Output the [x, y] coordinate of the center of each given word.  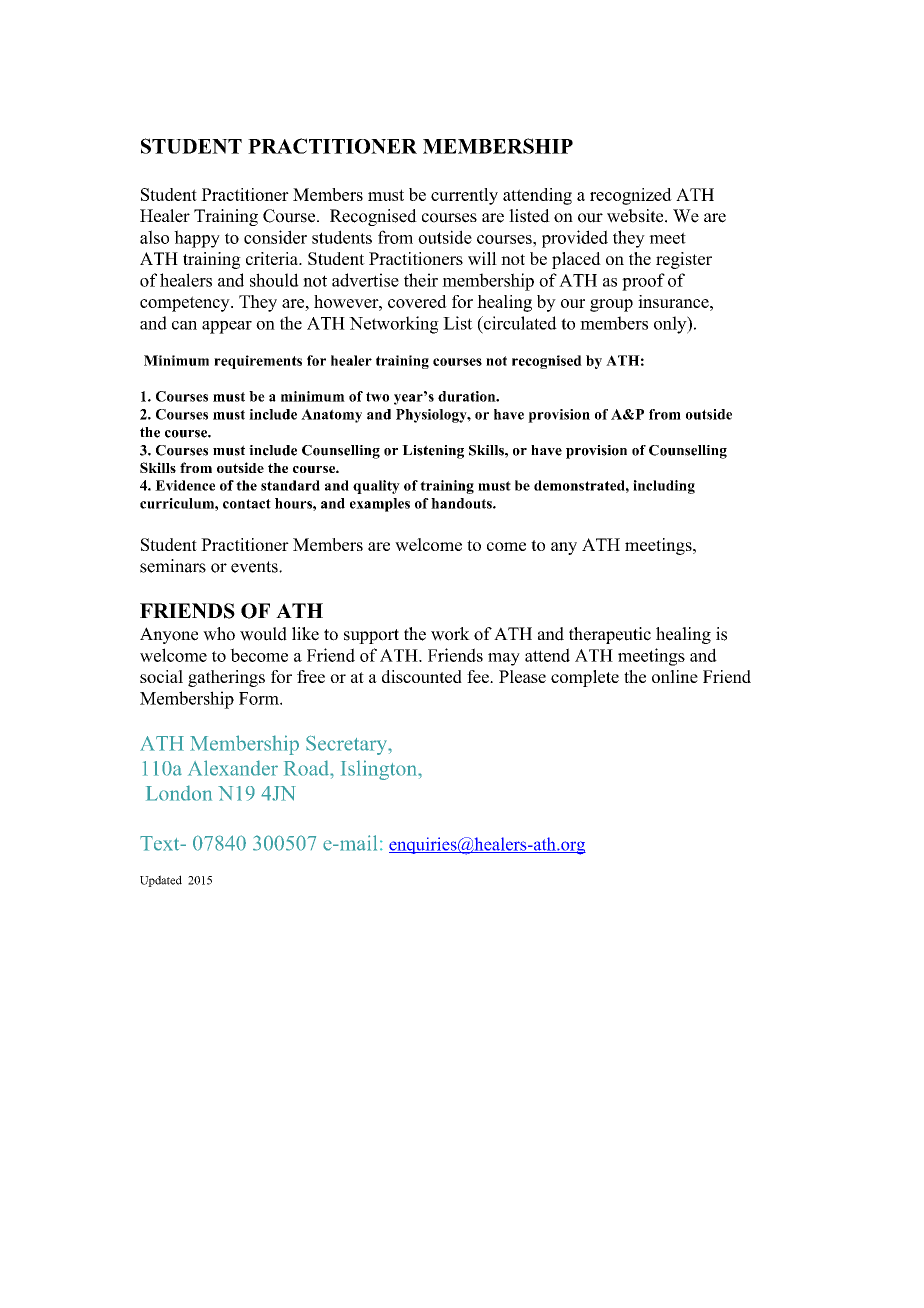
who [219, 634]
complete [585, 678]
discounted [422, 676]
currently [464, 196]
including [664, 487]
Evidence [185, 485]
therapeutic [610, 635]
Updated [161, 881]
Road [308, 768]
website [636, 216]
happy [197, 239]
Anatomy [331, 416]
